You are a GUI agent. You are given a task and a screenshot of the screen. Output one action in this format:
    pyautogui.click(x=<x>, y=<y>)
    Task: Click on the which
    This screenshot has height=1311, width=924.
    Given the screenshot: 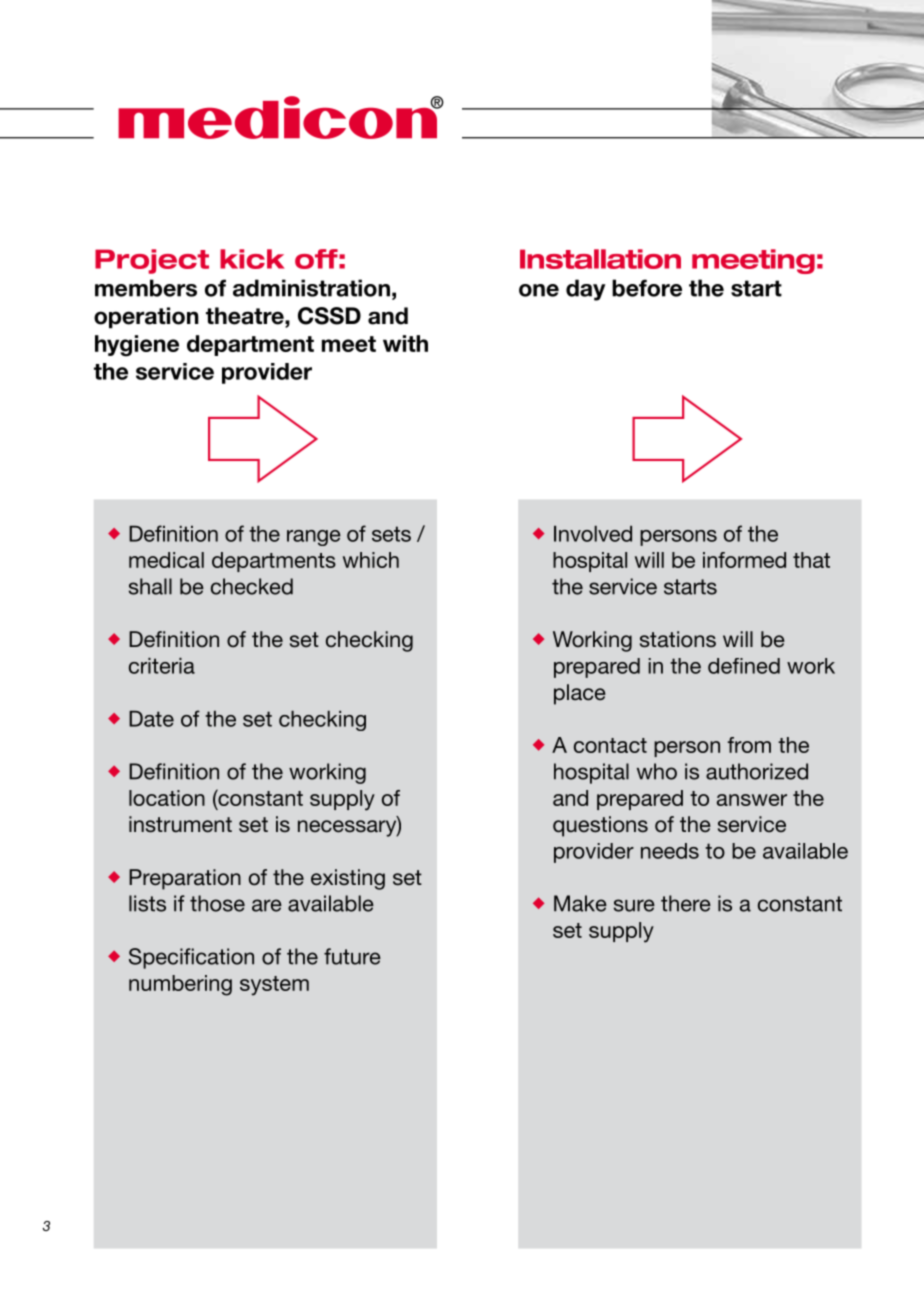 What is the action you would take?
    pyautogui.click(x=371, y=560)
